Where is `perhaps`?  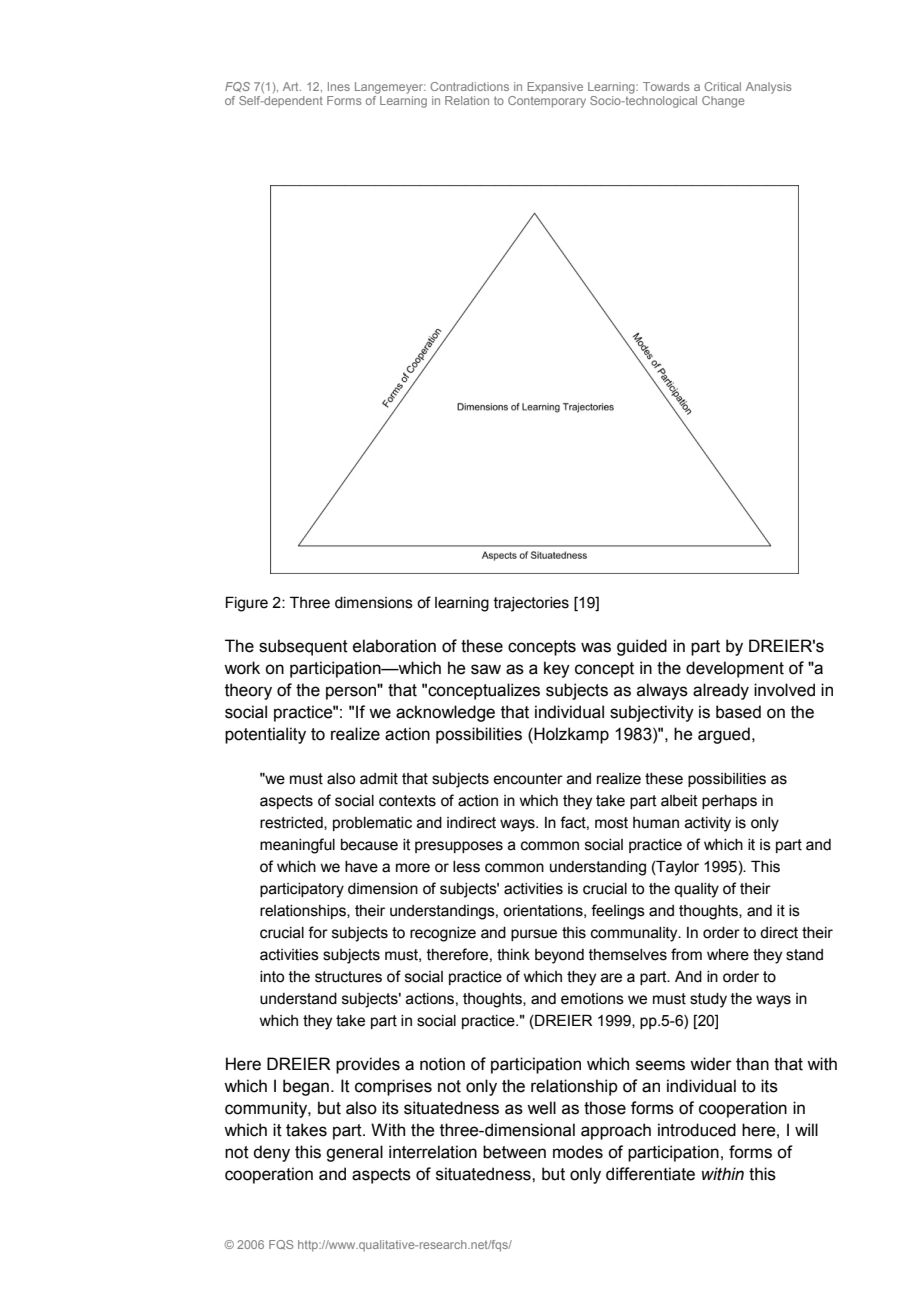 perhaps is located at coordinates (729, 802).
